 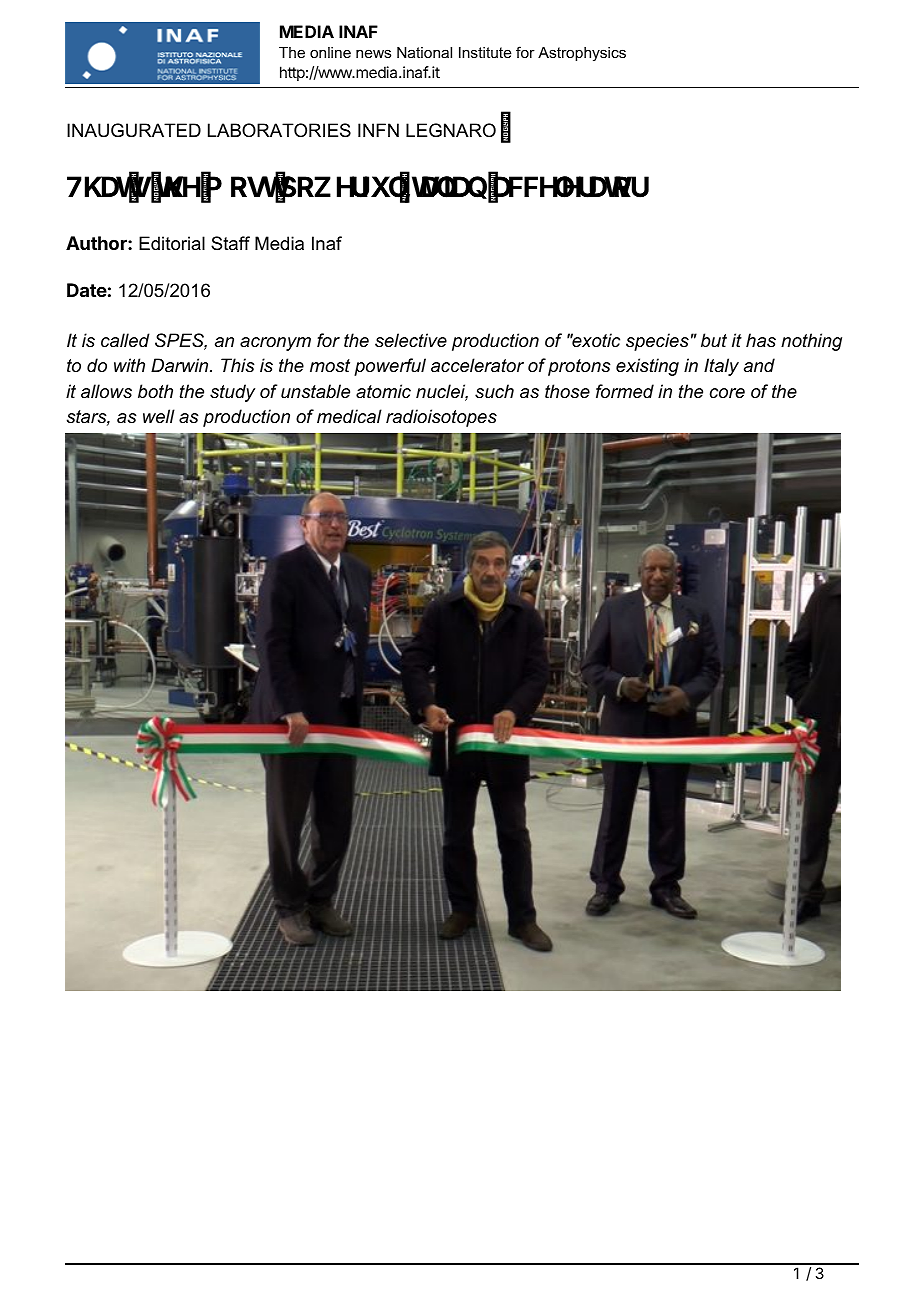 I want to click on radioisotopes, so click(x=441, y=418).
